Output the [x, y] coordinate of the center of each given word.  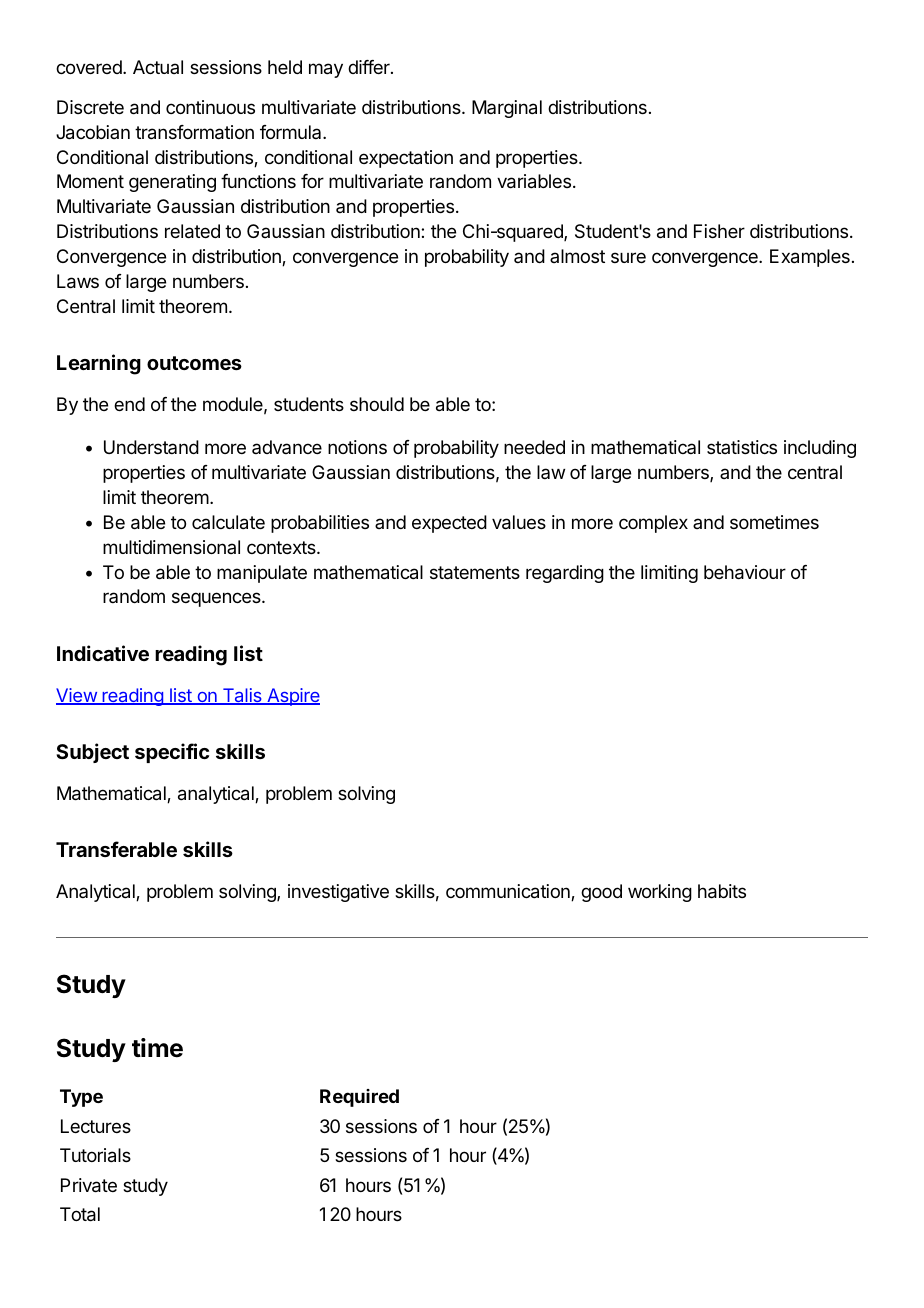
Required [359, 1098]
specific [172, 753]
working [660, 893]
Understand [151, 447]
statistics [742, 447]
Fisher [719, 231]
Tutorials [95, 1155]
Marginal [507, 109]
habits [722, 891]
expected [449, 524]
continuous [210, 107]
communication [509, 892]
